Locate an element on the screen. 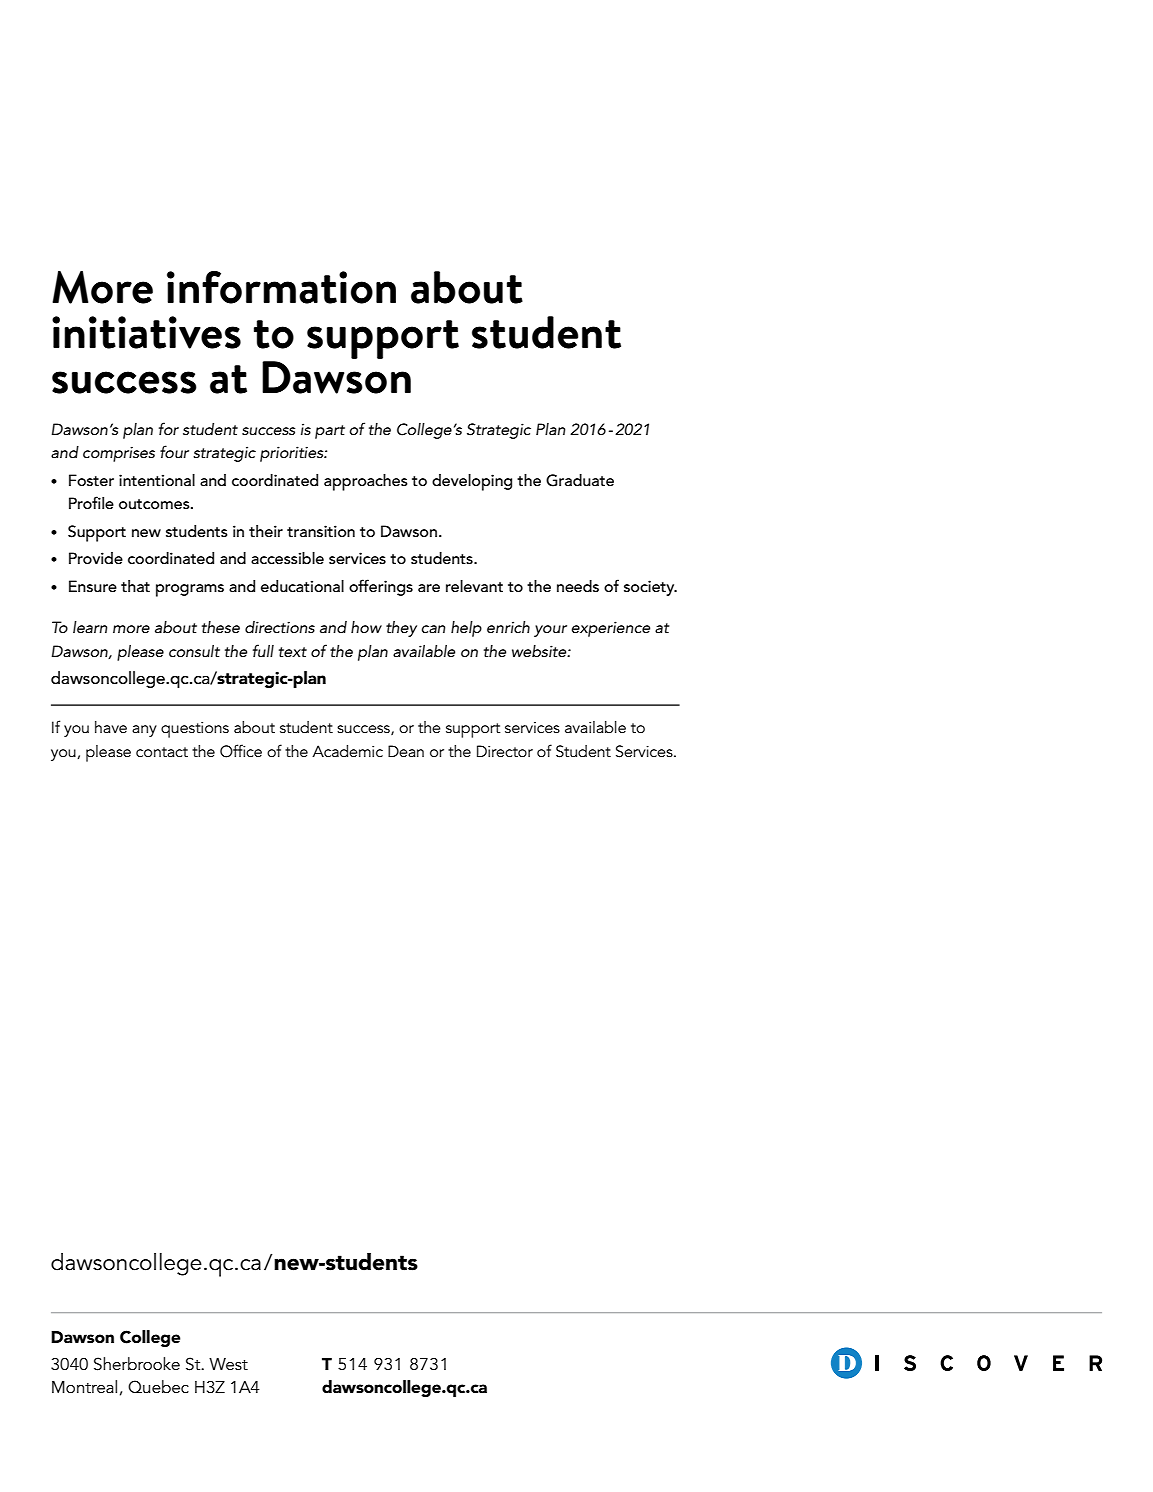 The image size is (1153, 1492). Academic is located at coordinates (347, 751).
